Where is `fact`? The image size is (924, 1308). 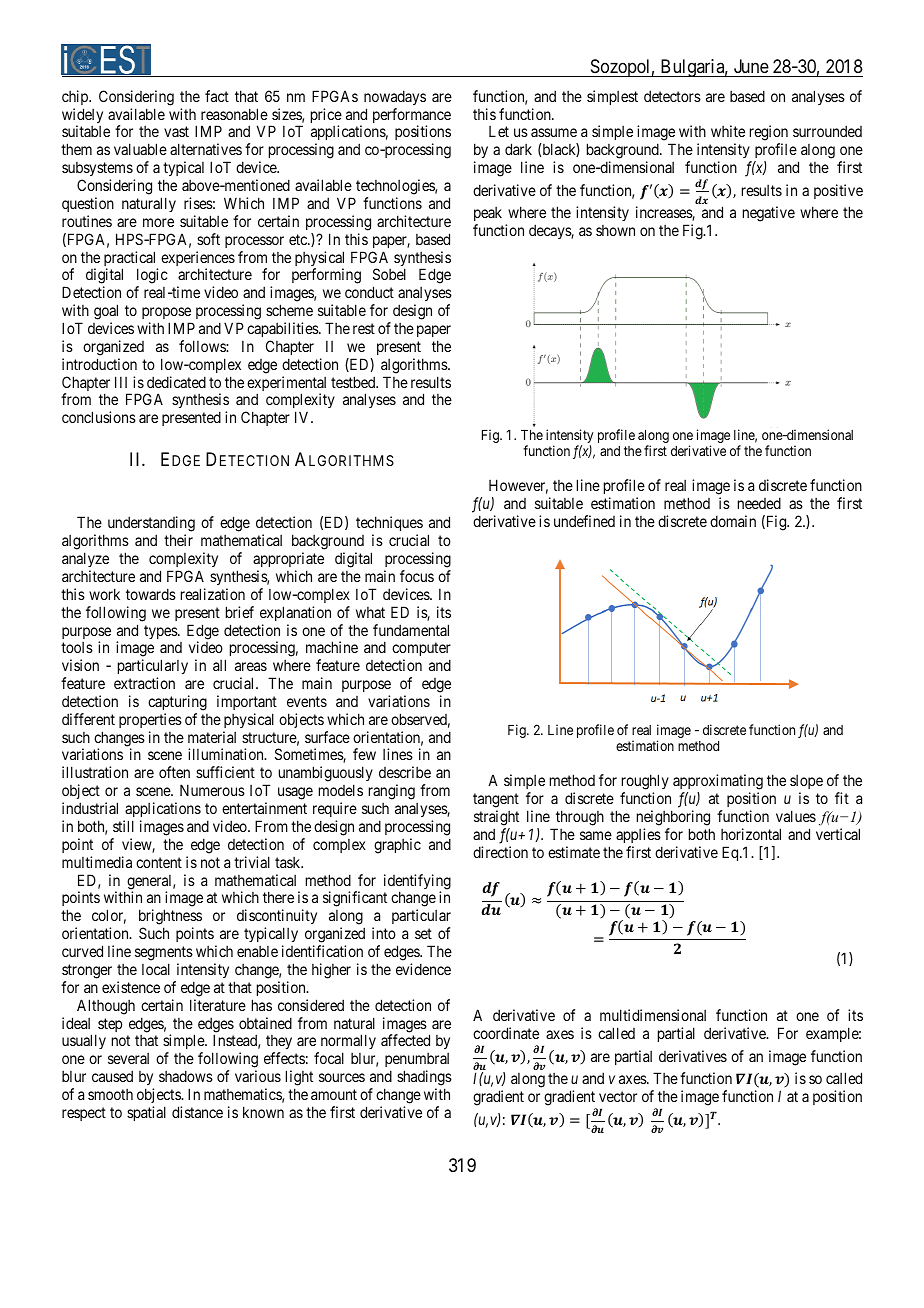 fact is located at coordinates (217, 96).
